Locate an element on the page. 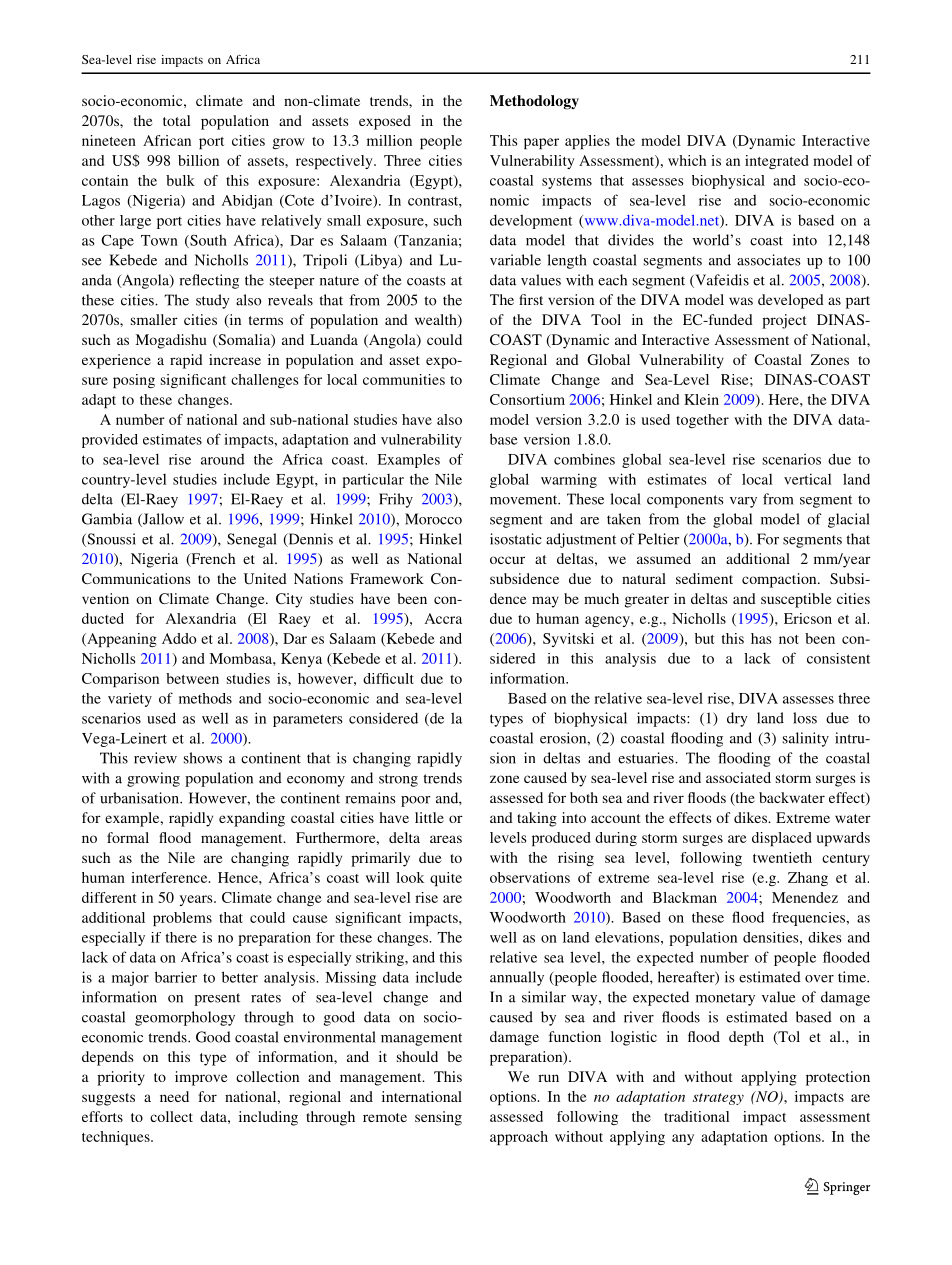 This document has height=1265, width=952. Consortium is located at coordinates (527, 399).
